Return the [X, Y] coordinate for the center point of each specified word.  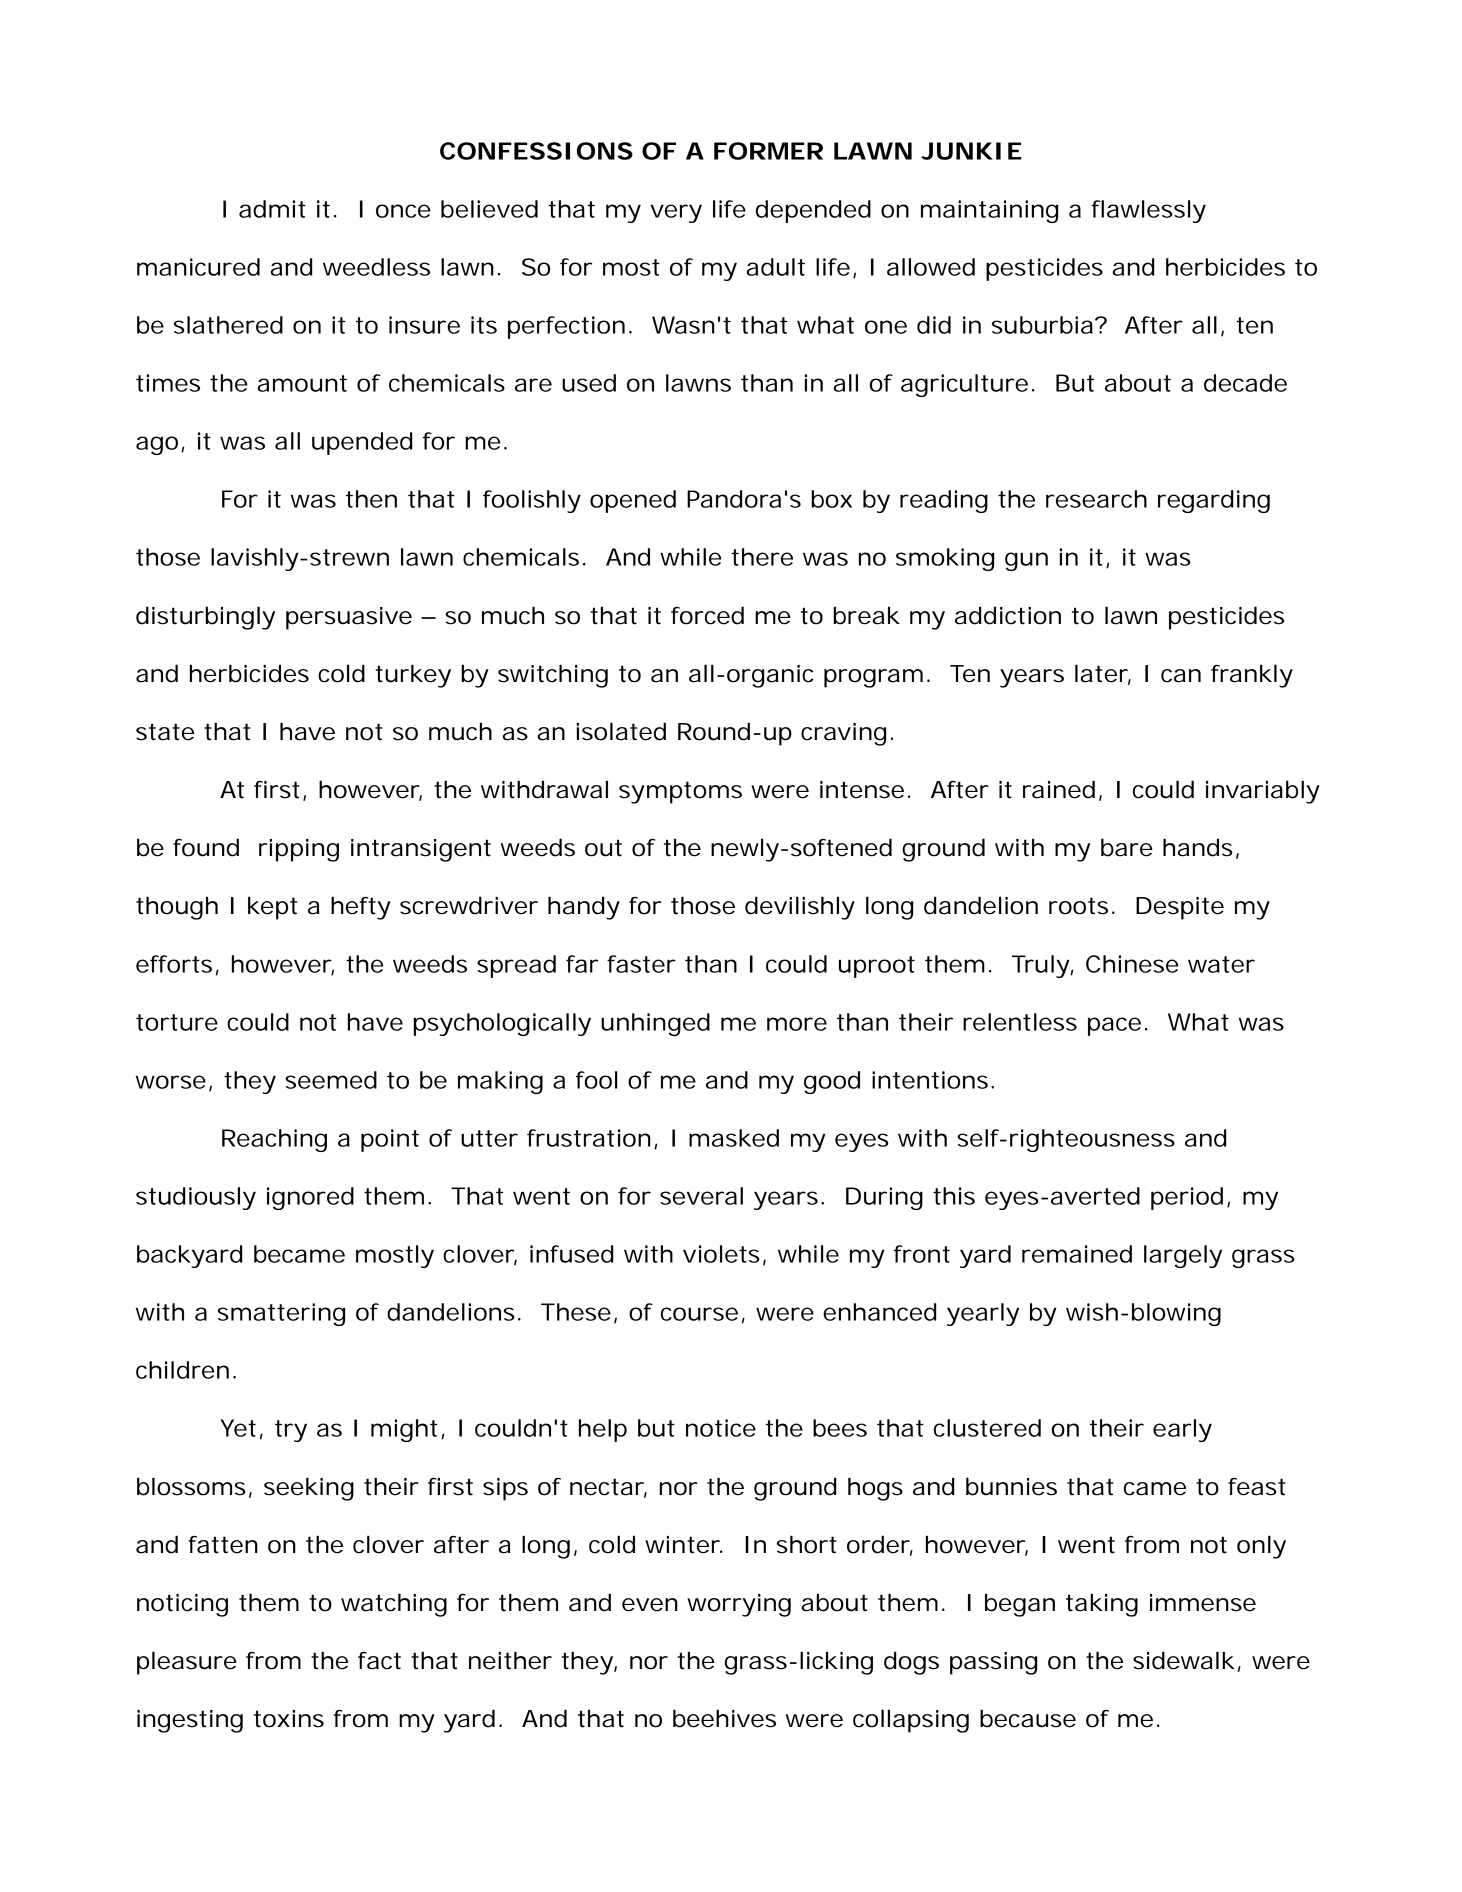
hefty [361, 908]
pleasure [187, 1663]
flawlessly [1148, 211]
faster [641, 964]
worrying [739, 1605]
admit [272, 209]
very [676, 213]
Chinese [1132, 964]
